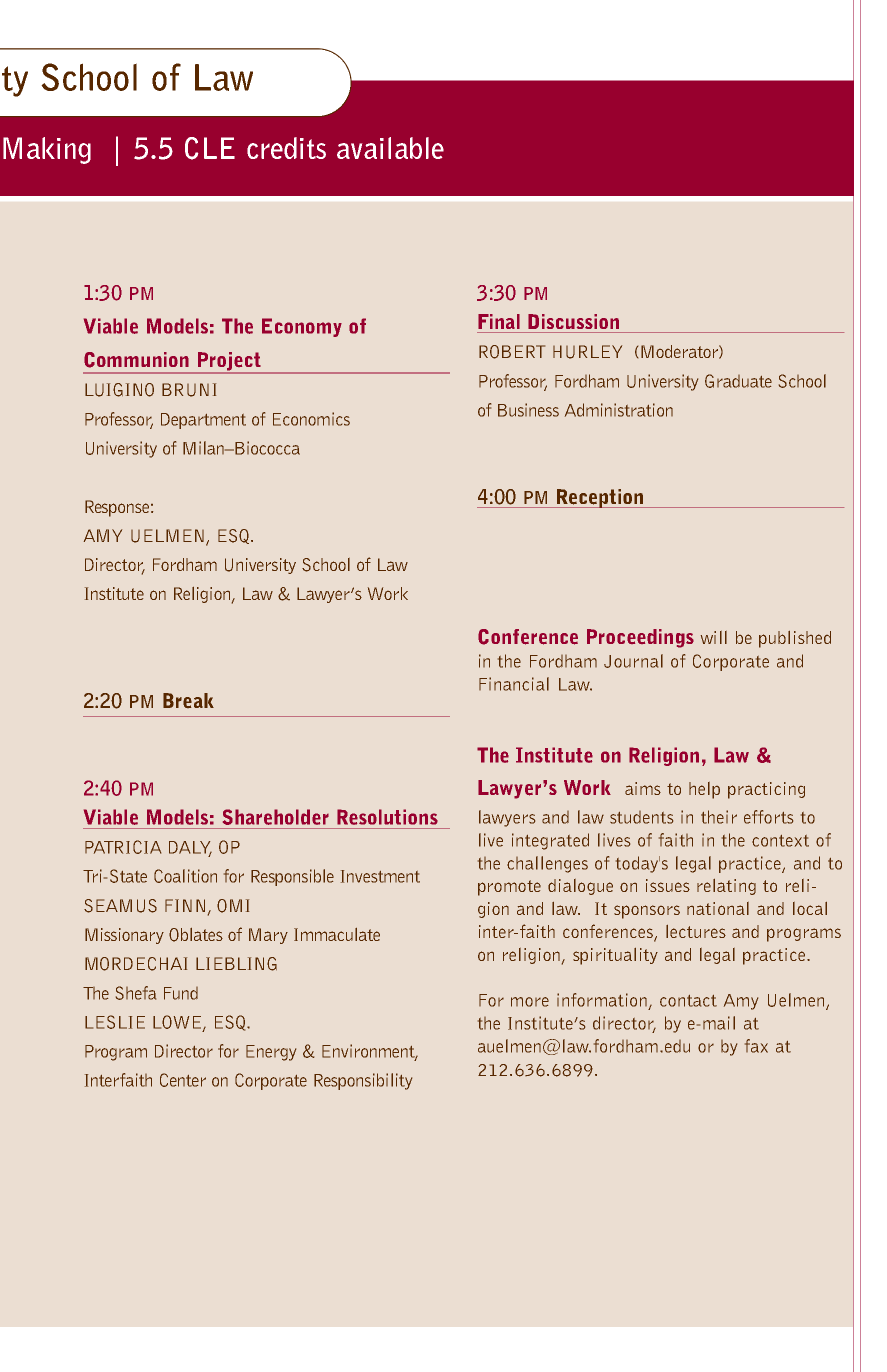  I want to click on Business, so click(528, 410).
